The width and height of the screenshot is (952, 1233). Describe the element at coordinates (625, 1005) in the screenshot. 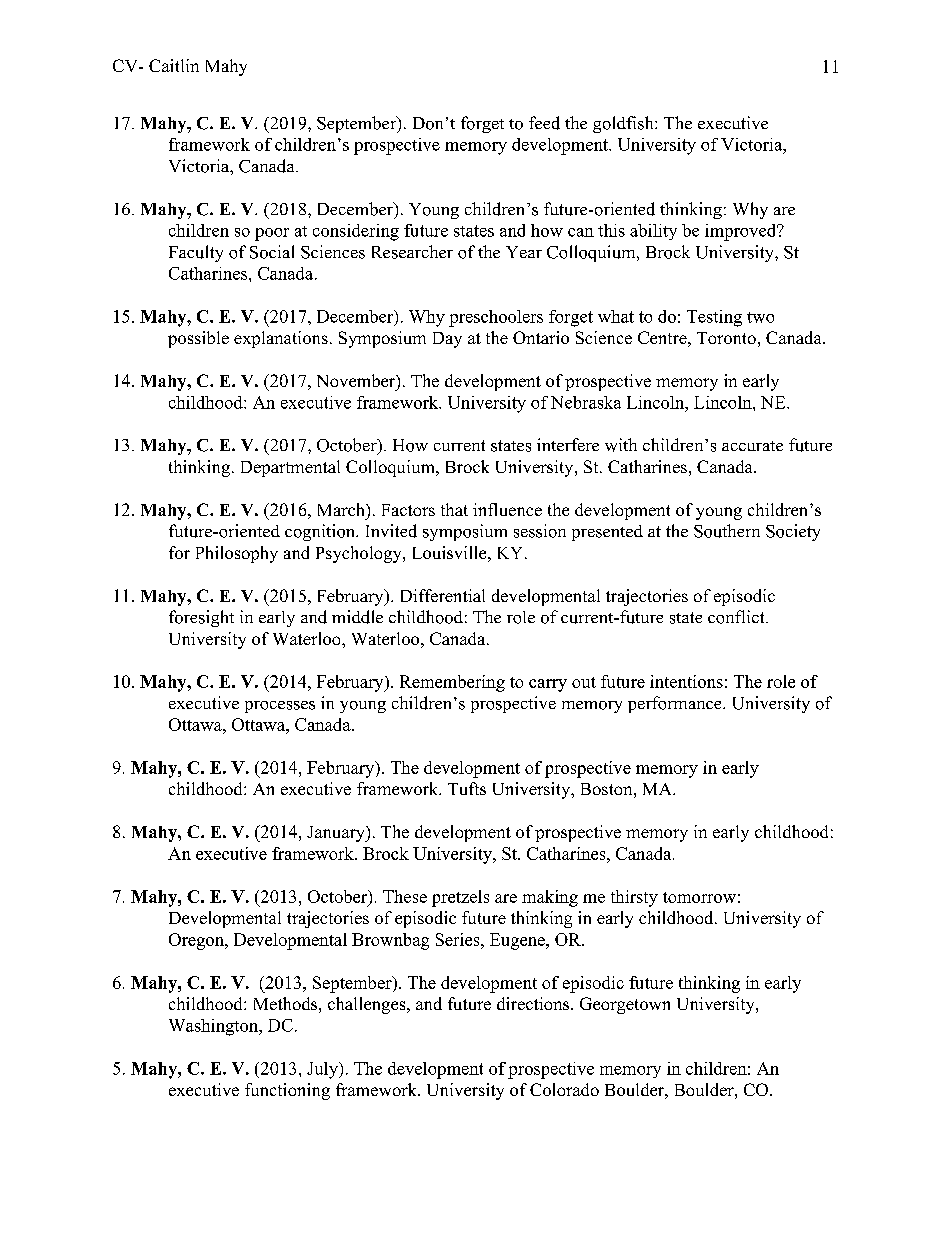

I see `Georgetown` at that location.
